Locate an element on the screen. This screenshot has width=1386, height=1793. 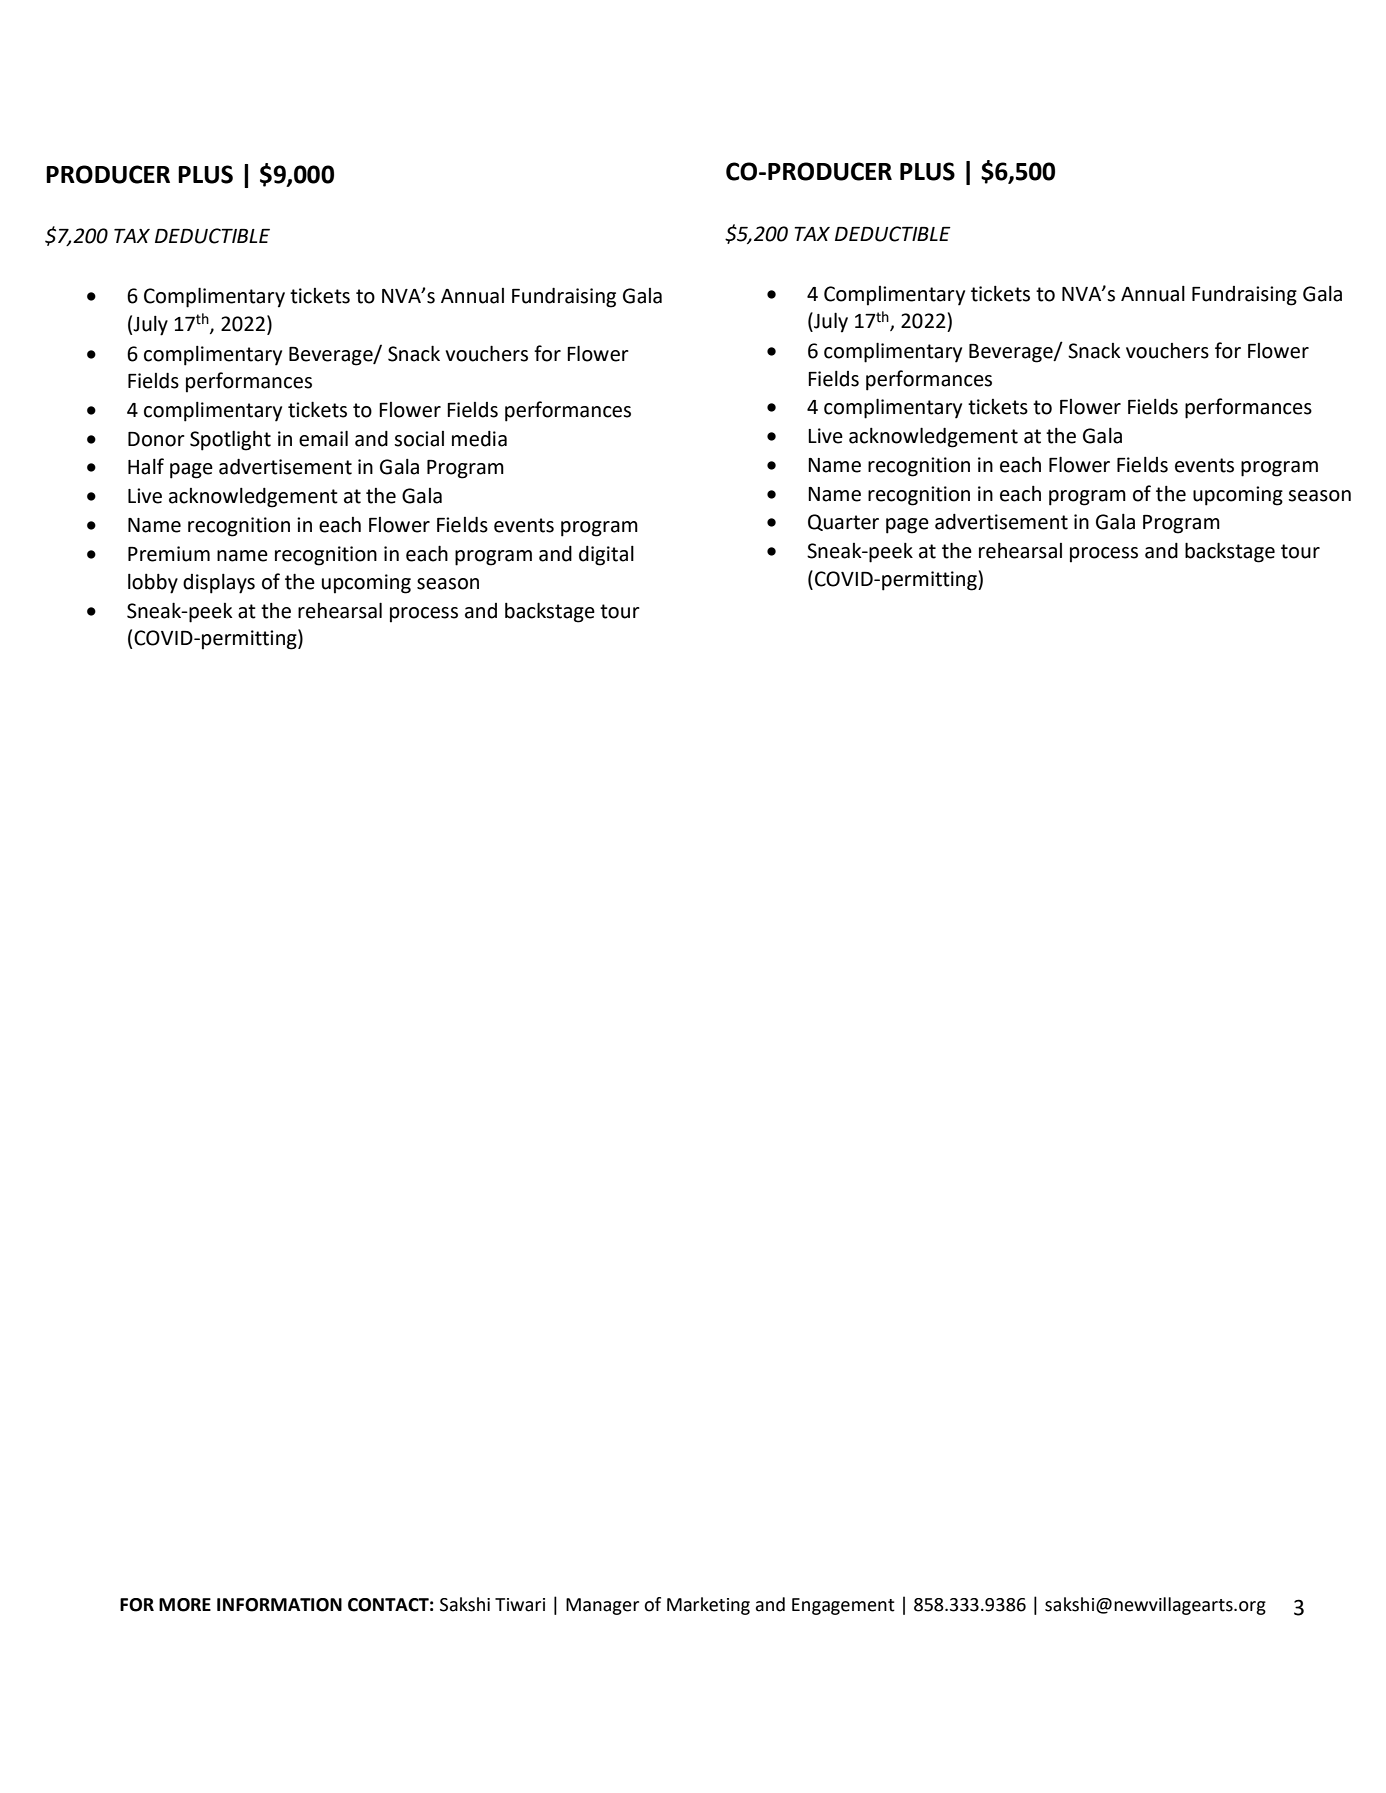
Marketing is located at coordinates (708, 1606).
